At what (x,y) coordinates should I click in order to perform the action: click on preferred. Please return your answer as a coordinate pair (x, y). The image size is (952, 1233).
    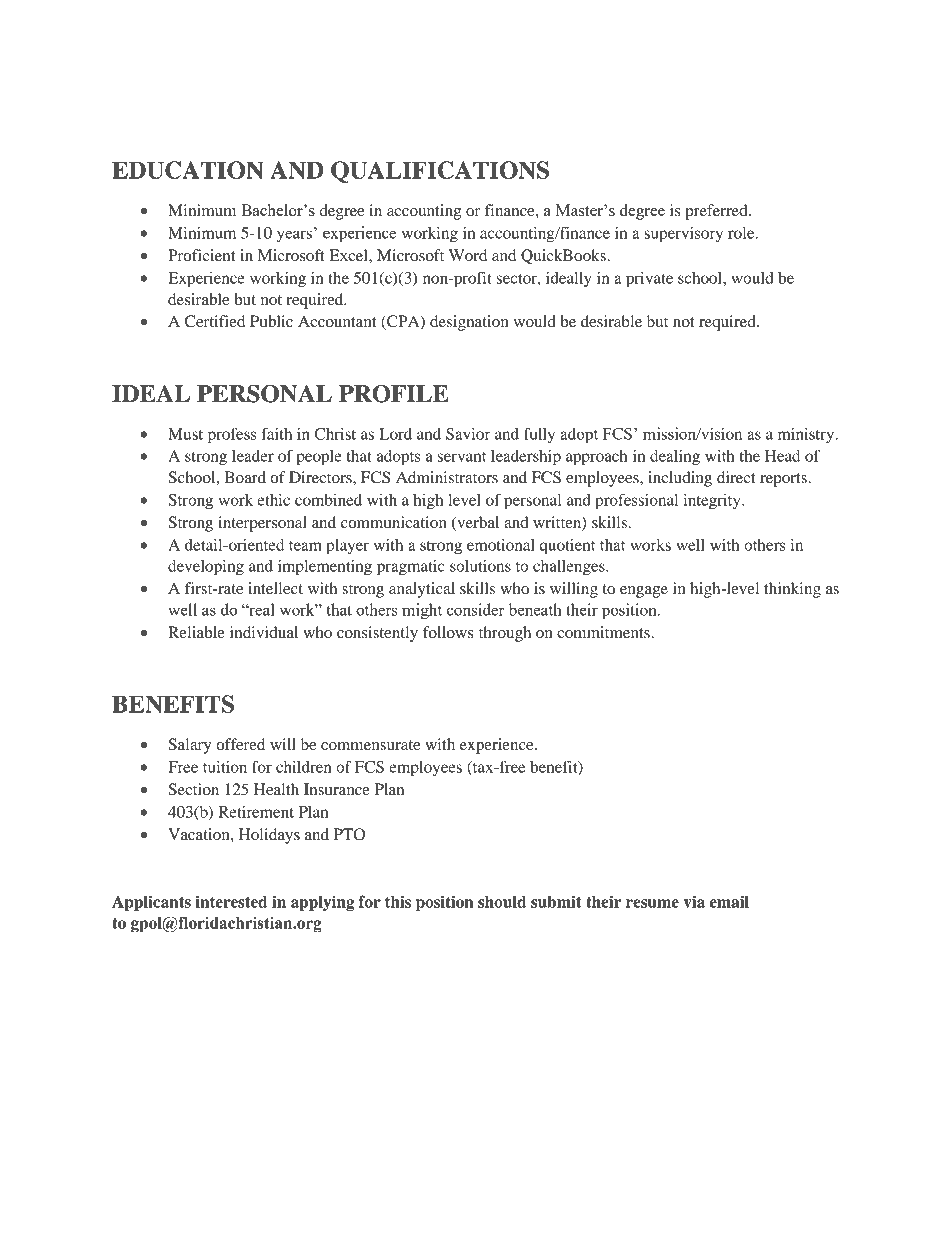
    Looking at the image, I should click on (717, 212).
